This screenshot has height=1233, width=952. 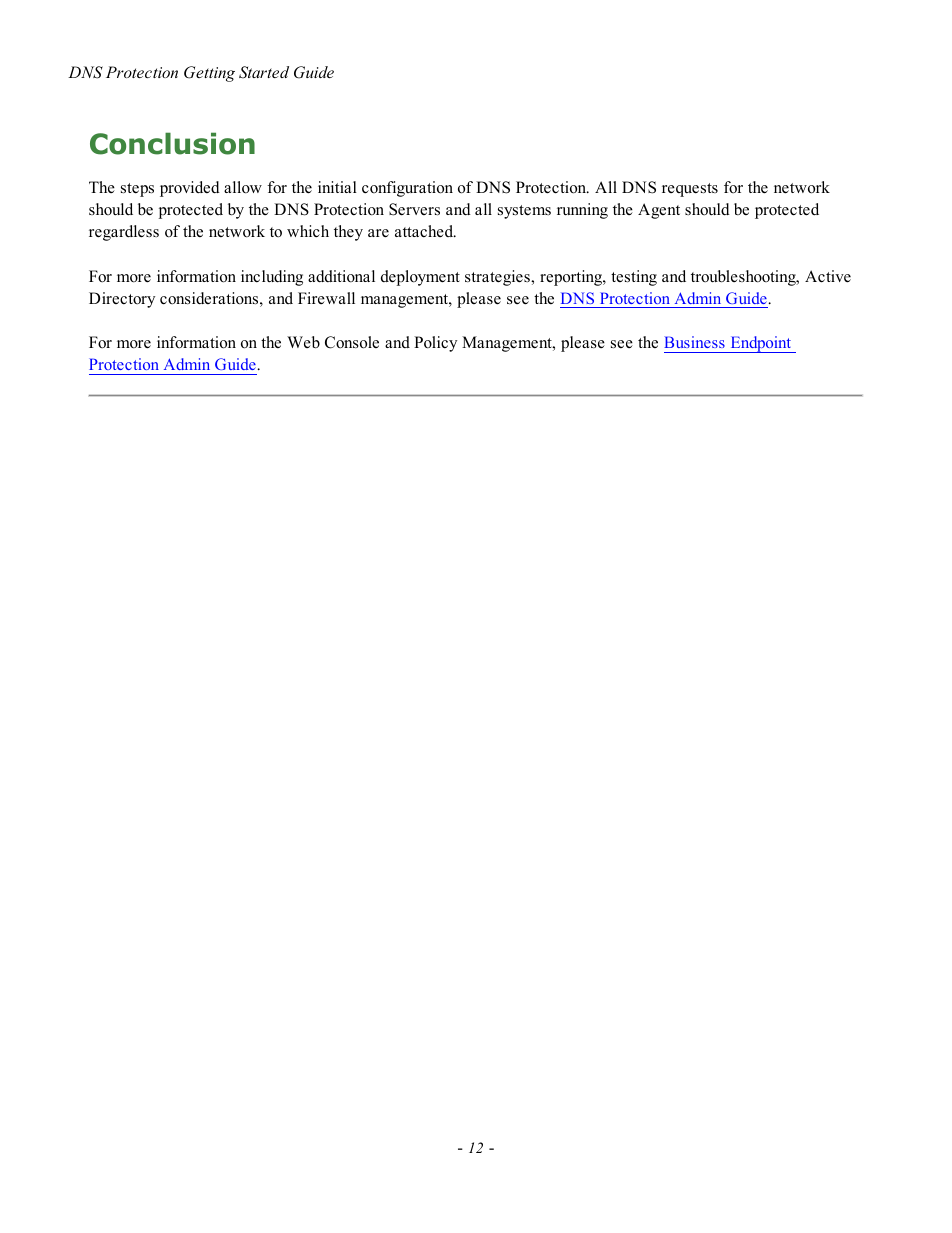 I want to click on Endpoint, so click(x=761, y=344).
